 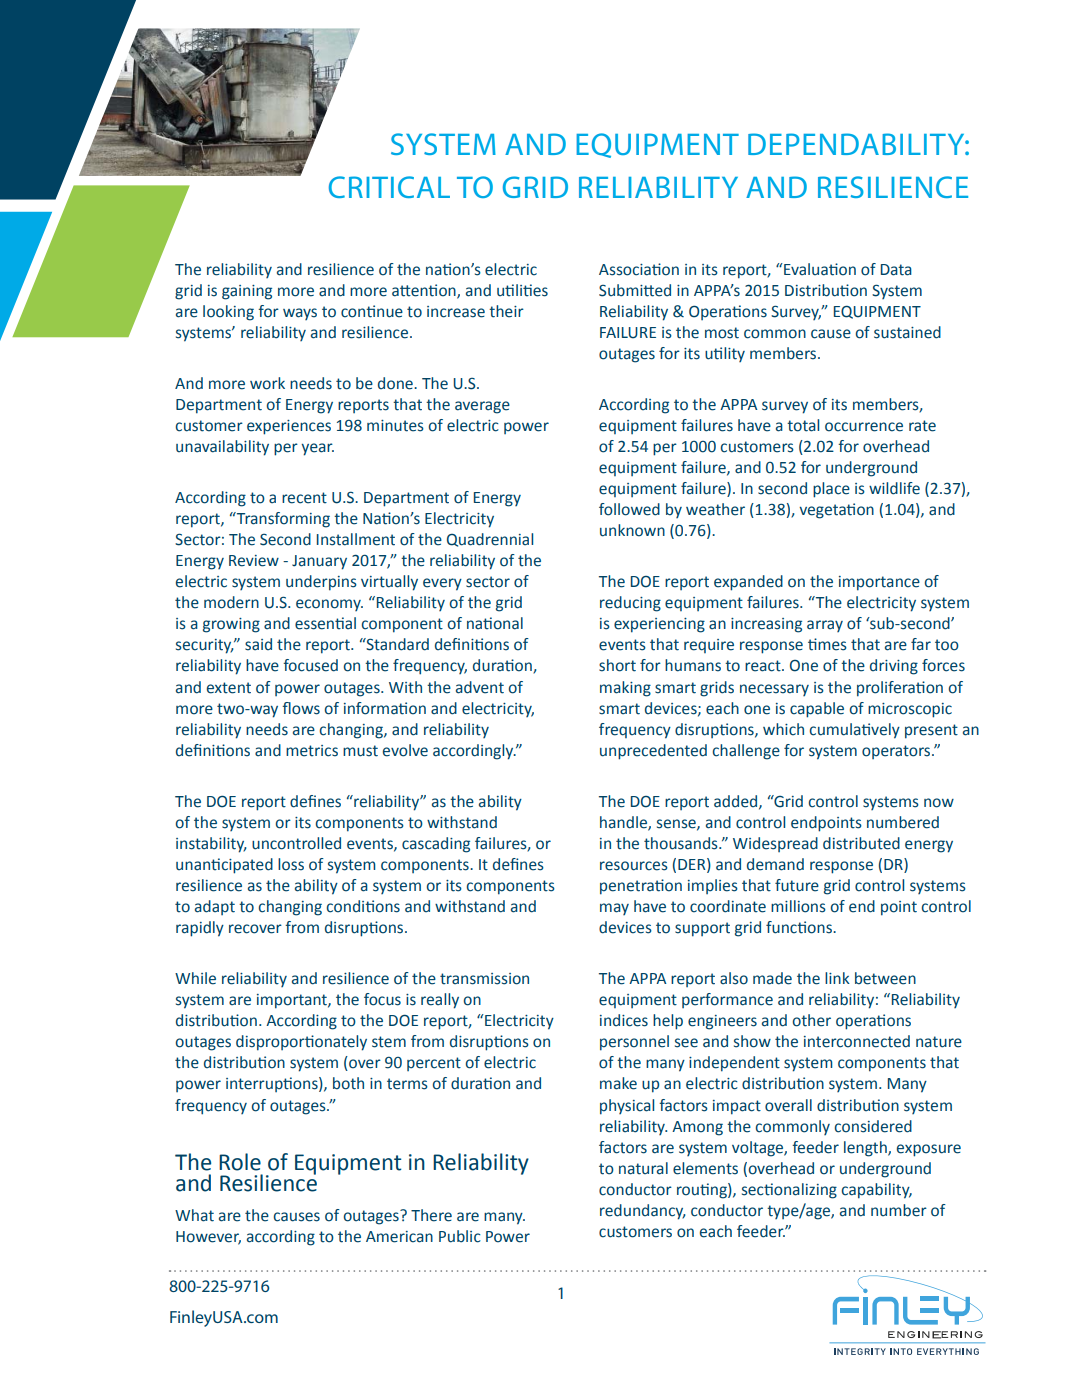 What do you see at coordinates (896, 270) in the screenshot?
I see `Data` at bounding box center [896, 270].
